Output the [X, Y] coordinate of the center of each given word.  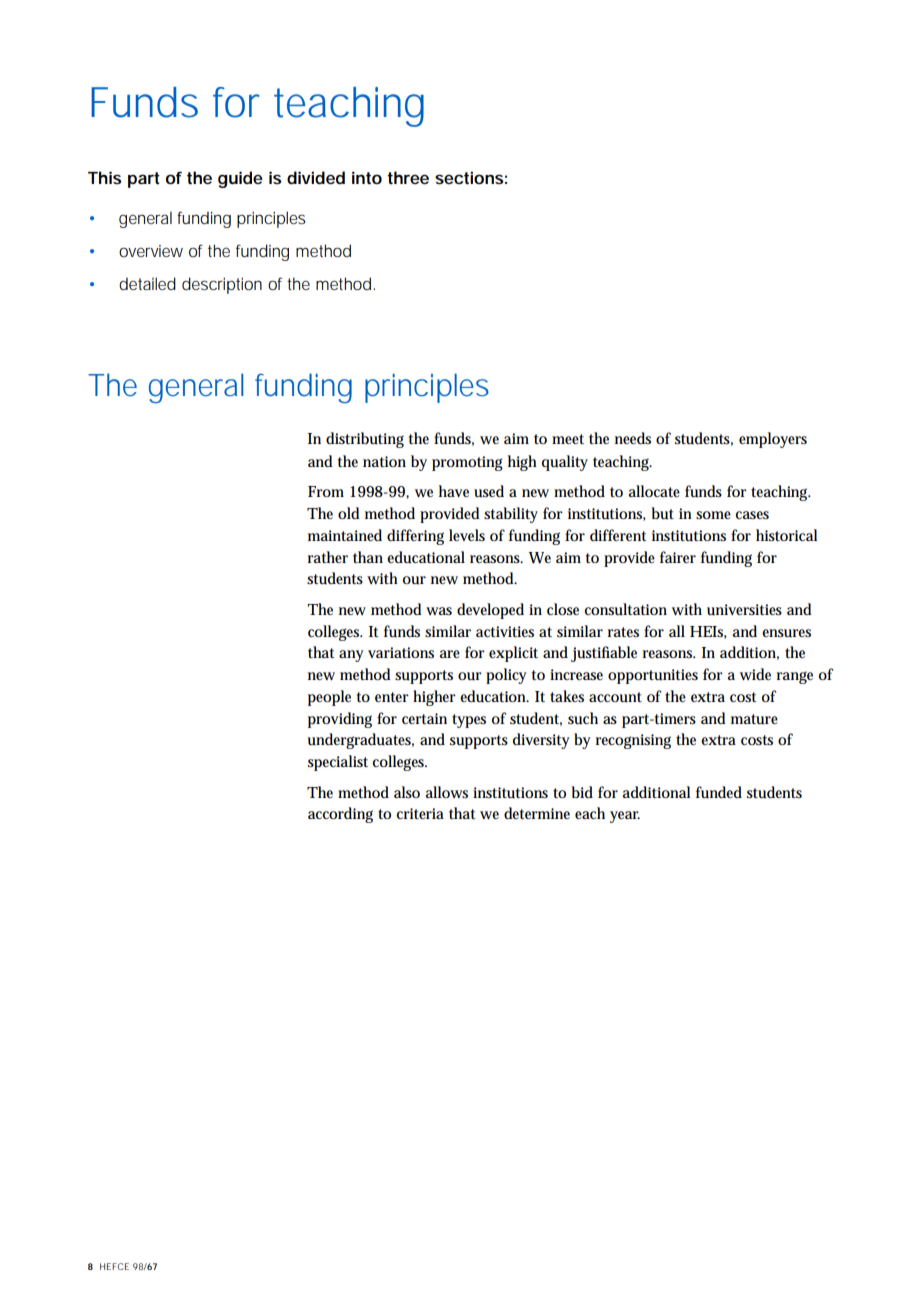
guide [240, 179]
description [222, 285]
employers [773, 440]
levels [467, 535]
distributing [365, 440]
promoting [467, 463]
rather [328, 557]
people [329, 698]
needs [633, 438]
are [449, 654]
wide [755, 674]
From [326, 491]
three [408, 177]
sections [469, 177]
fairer [678, 557]
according [340, 815]
